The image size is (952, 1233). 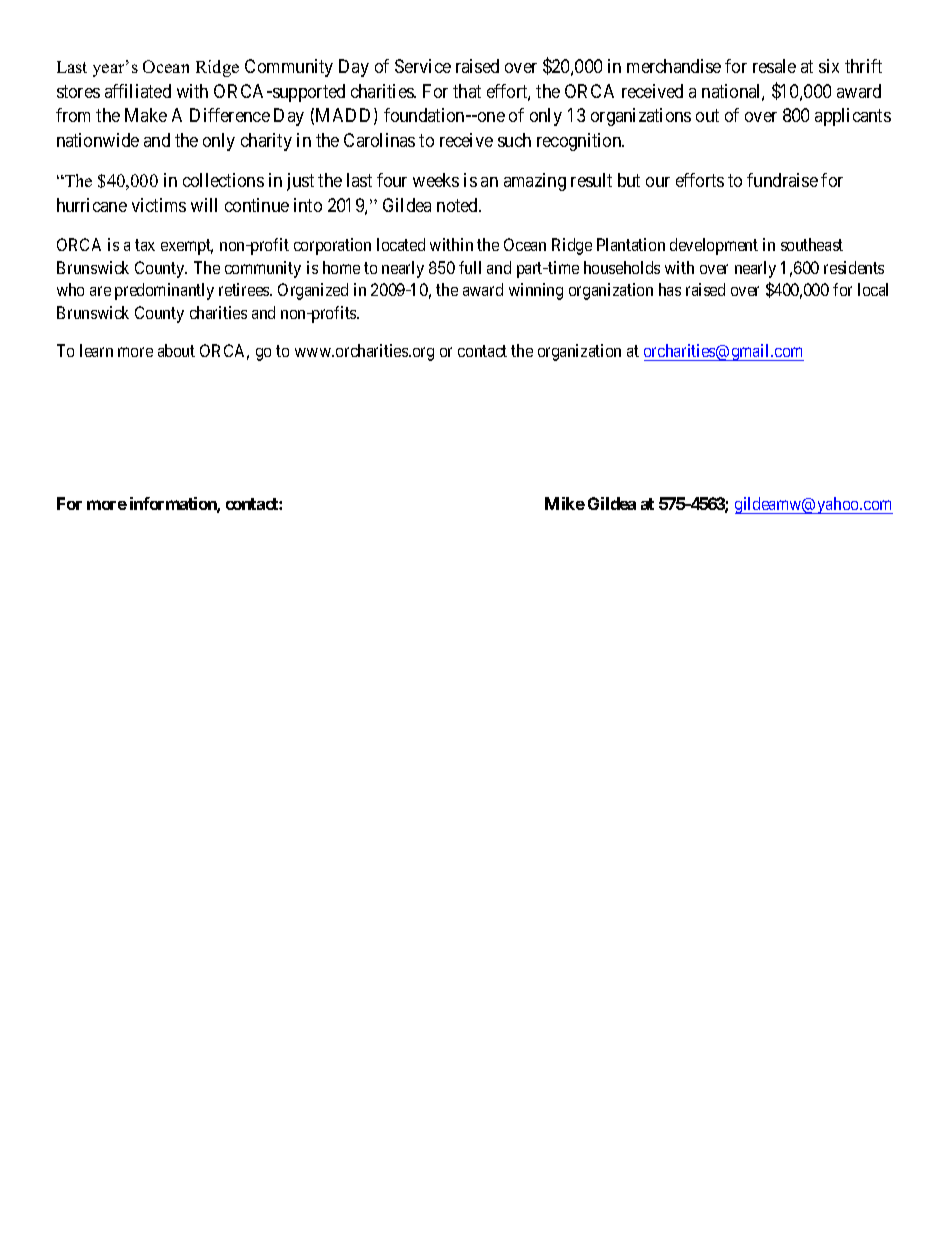 I want to click on victims, so click(x=159, y=205).
